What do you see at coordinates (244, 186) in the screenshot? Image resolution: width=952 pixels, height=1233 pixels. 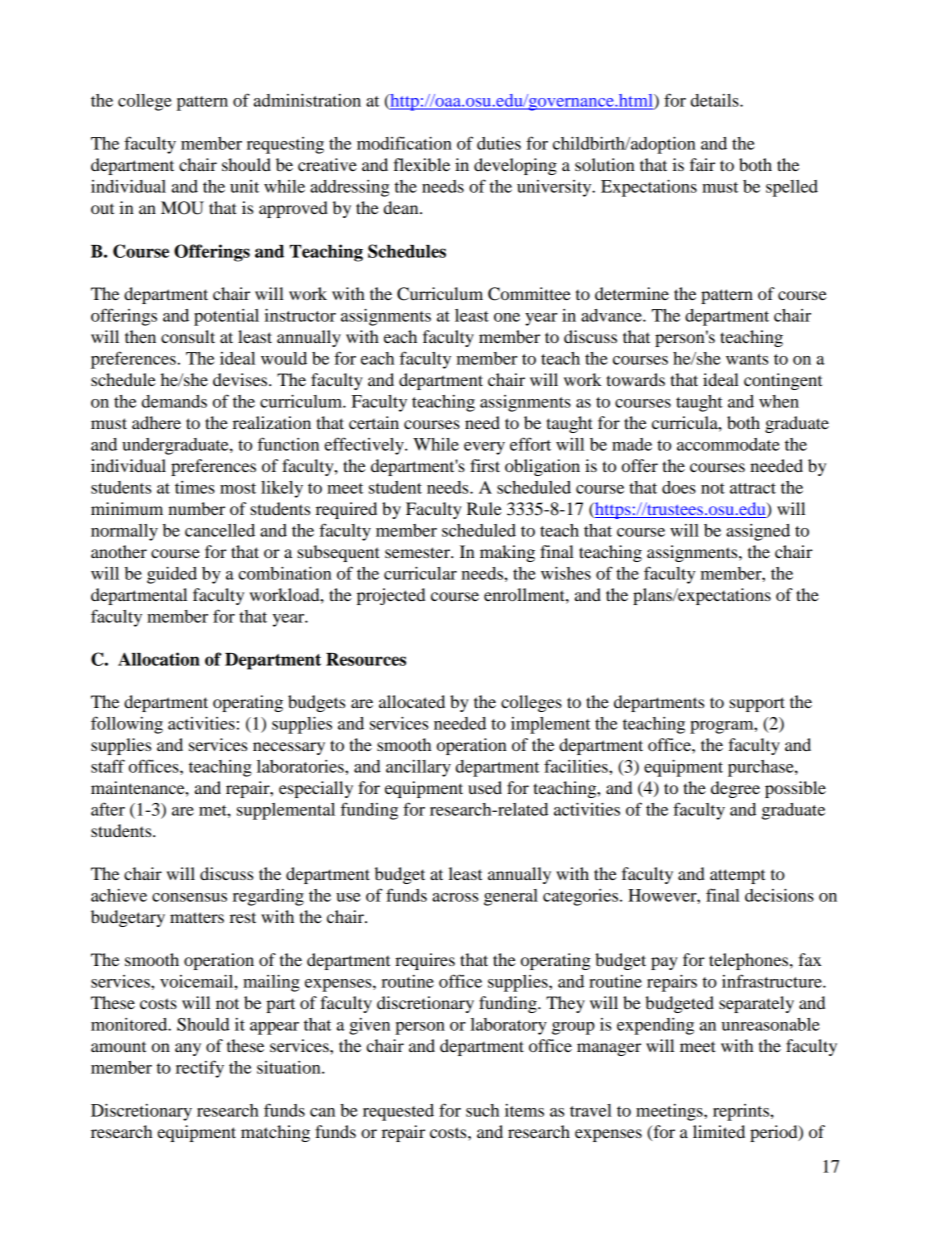 I see `unit` at bounding box center [244, 186].
